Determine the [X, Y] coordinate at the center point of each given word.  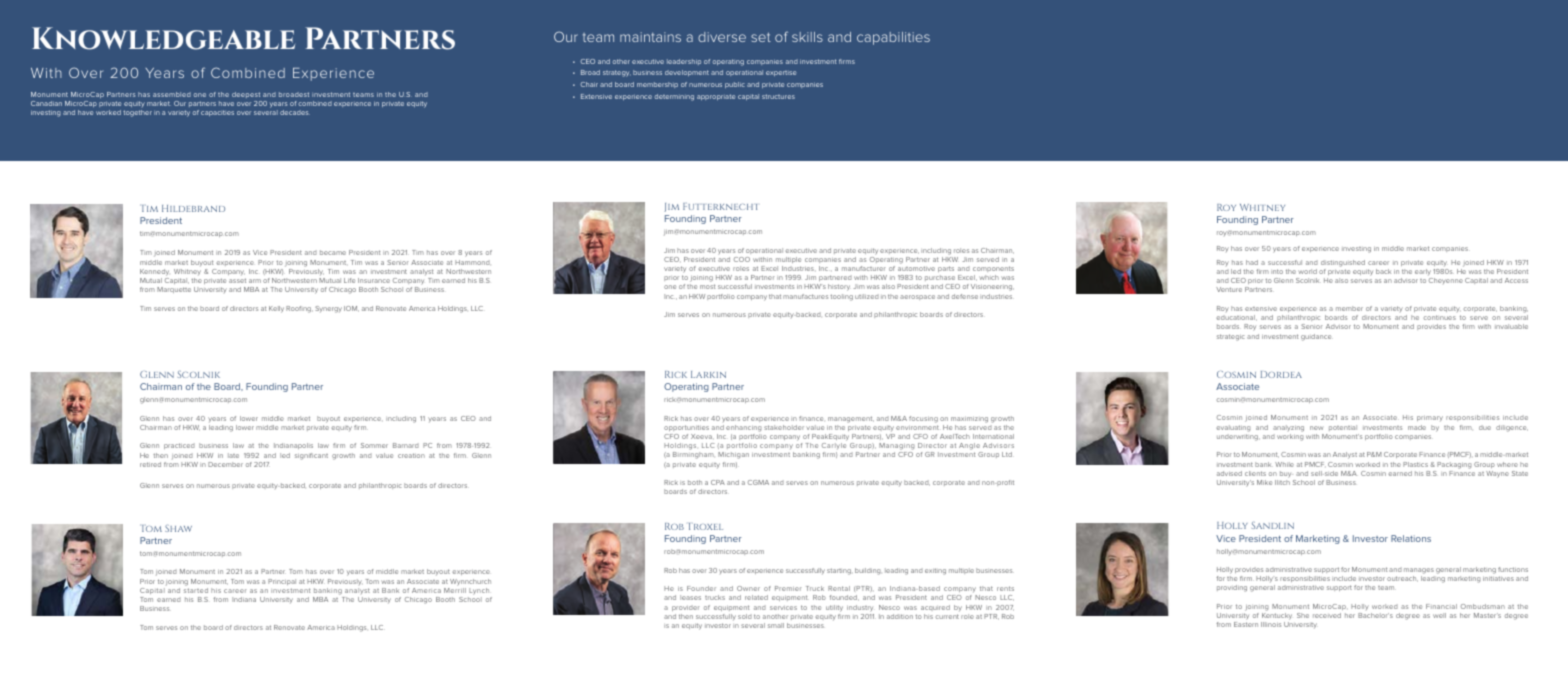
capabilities [893, 38]
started [196, 590]
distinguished [1343, 263]
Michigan [733, 455]
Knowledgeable [163, 38]
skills [807, 37]
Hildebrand [193, 208]
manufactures [805, 296]
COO [742, 259]
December [225, 464]
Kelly [276, 309]
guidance [1317, 337]
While [1284, 464]
